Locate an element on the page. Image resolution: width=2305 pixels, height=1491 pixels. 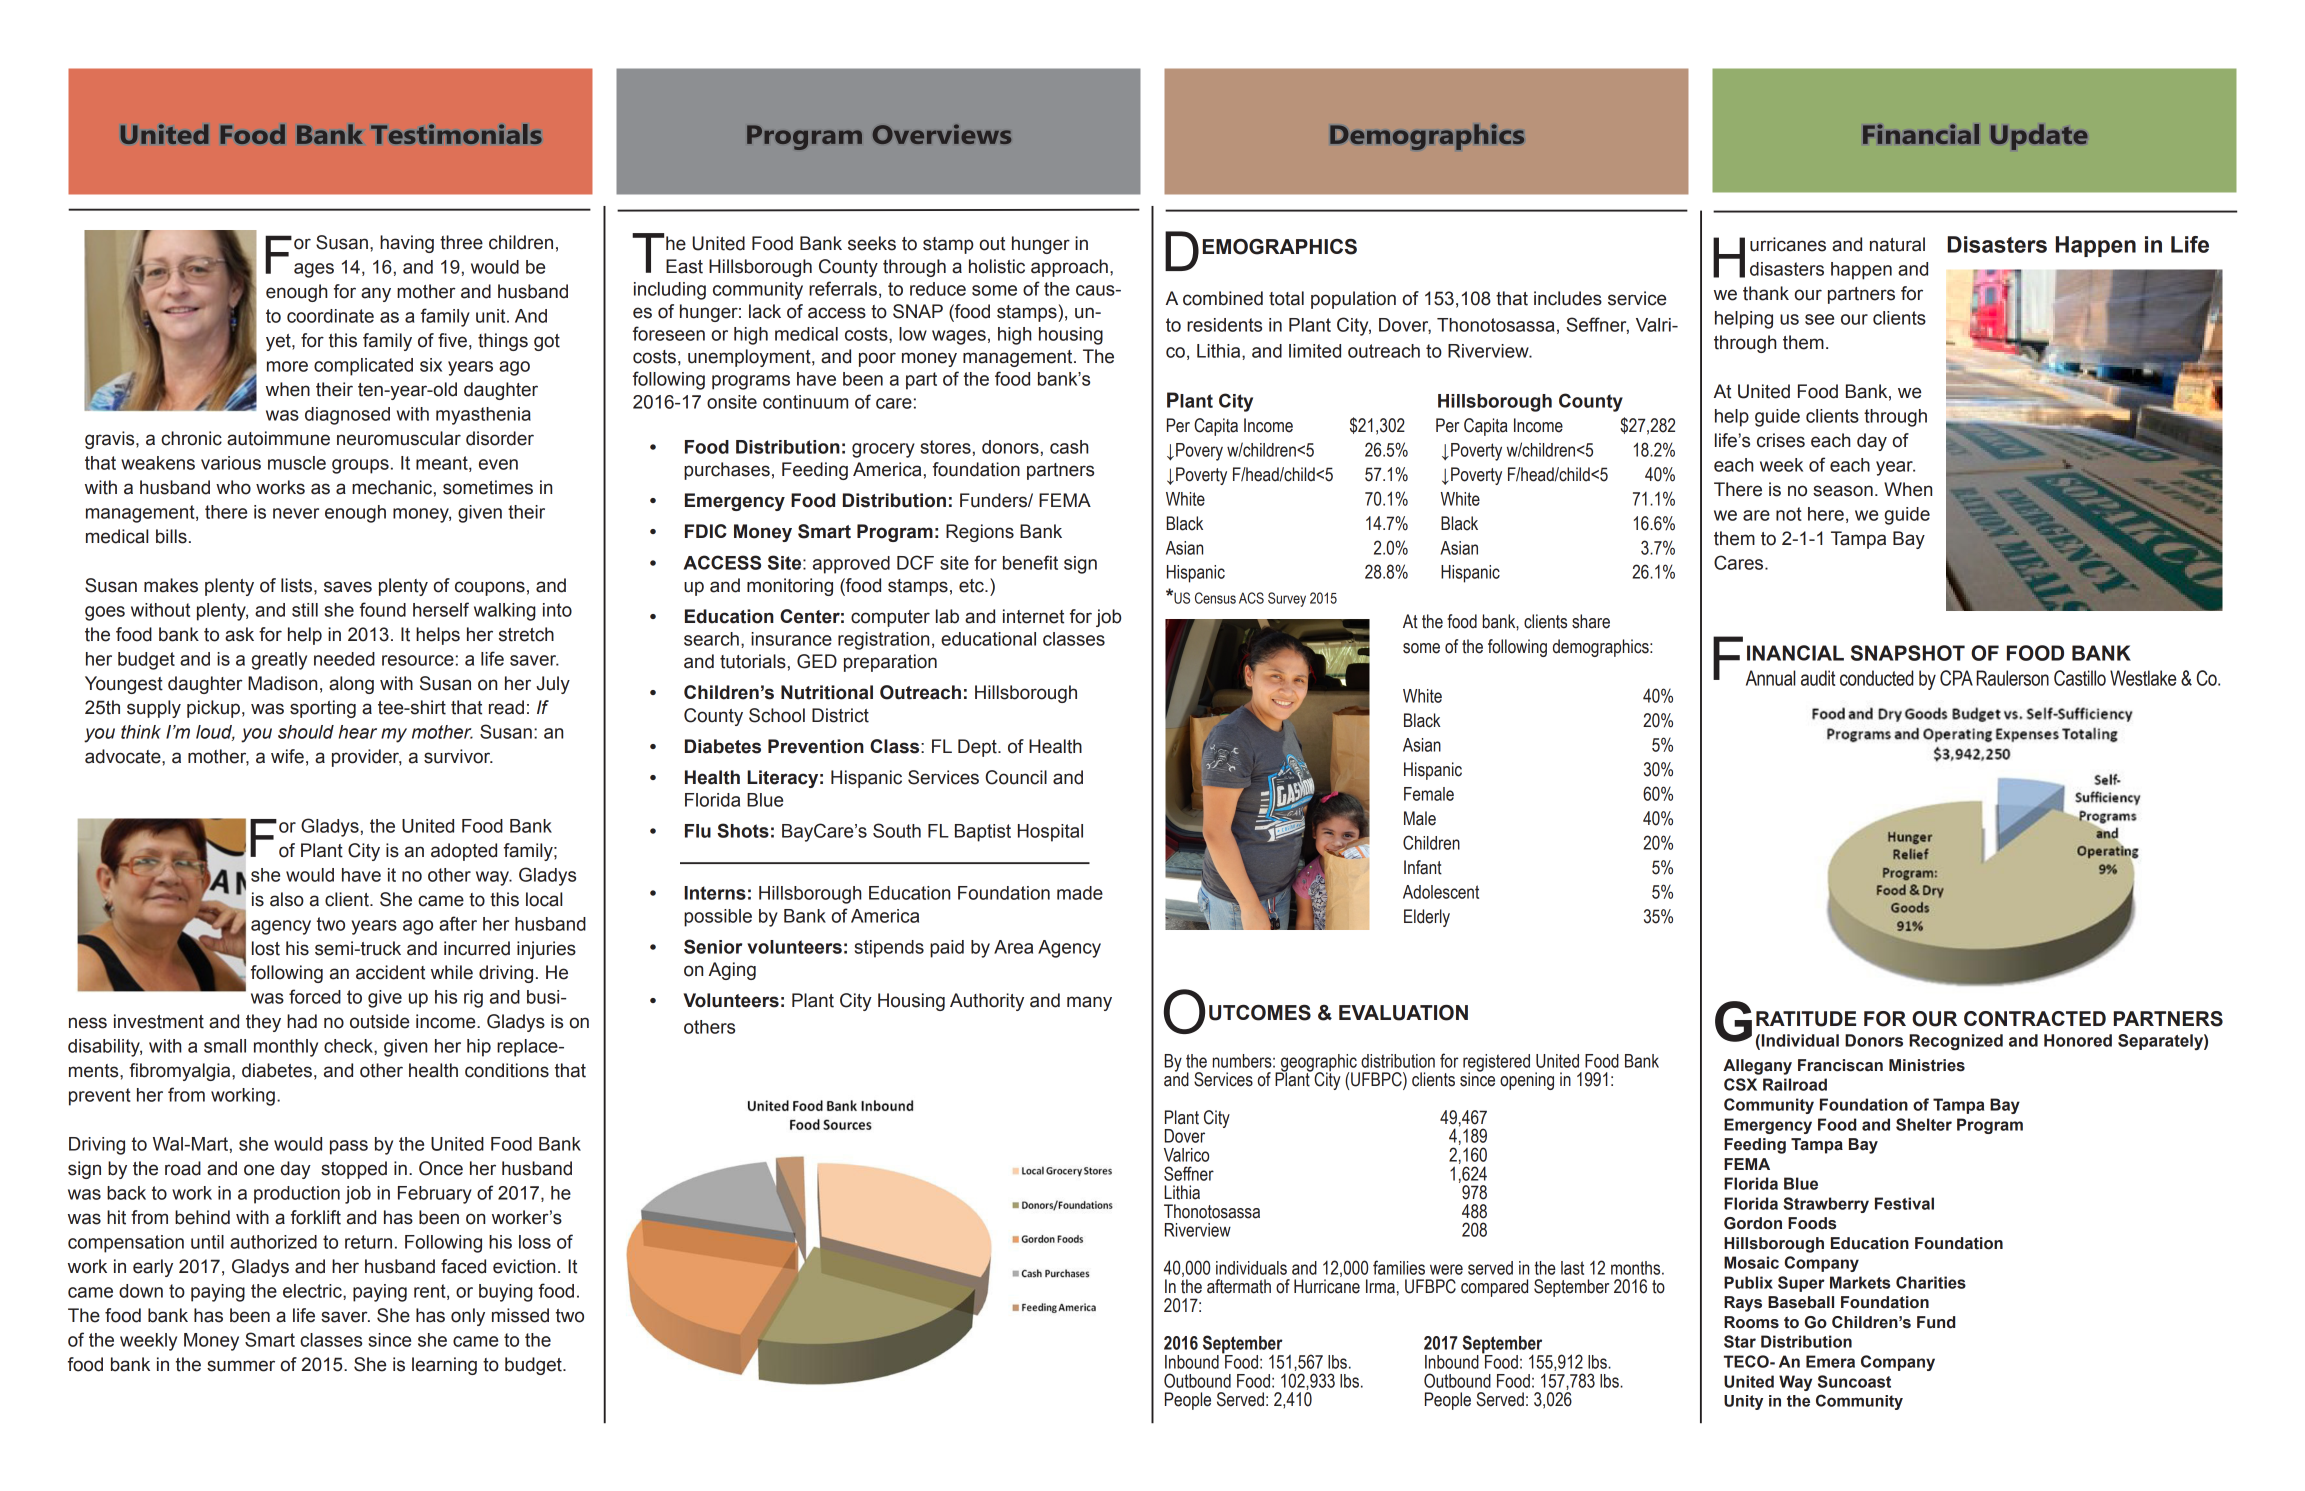
Overviews is located at coordinates (942, 134).
